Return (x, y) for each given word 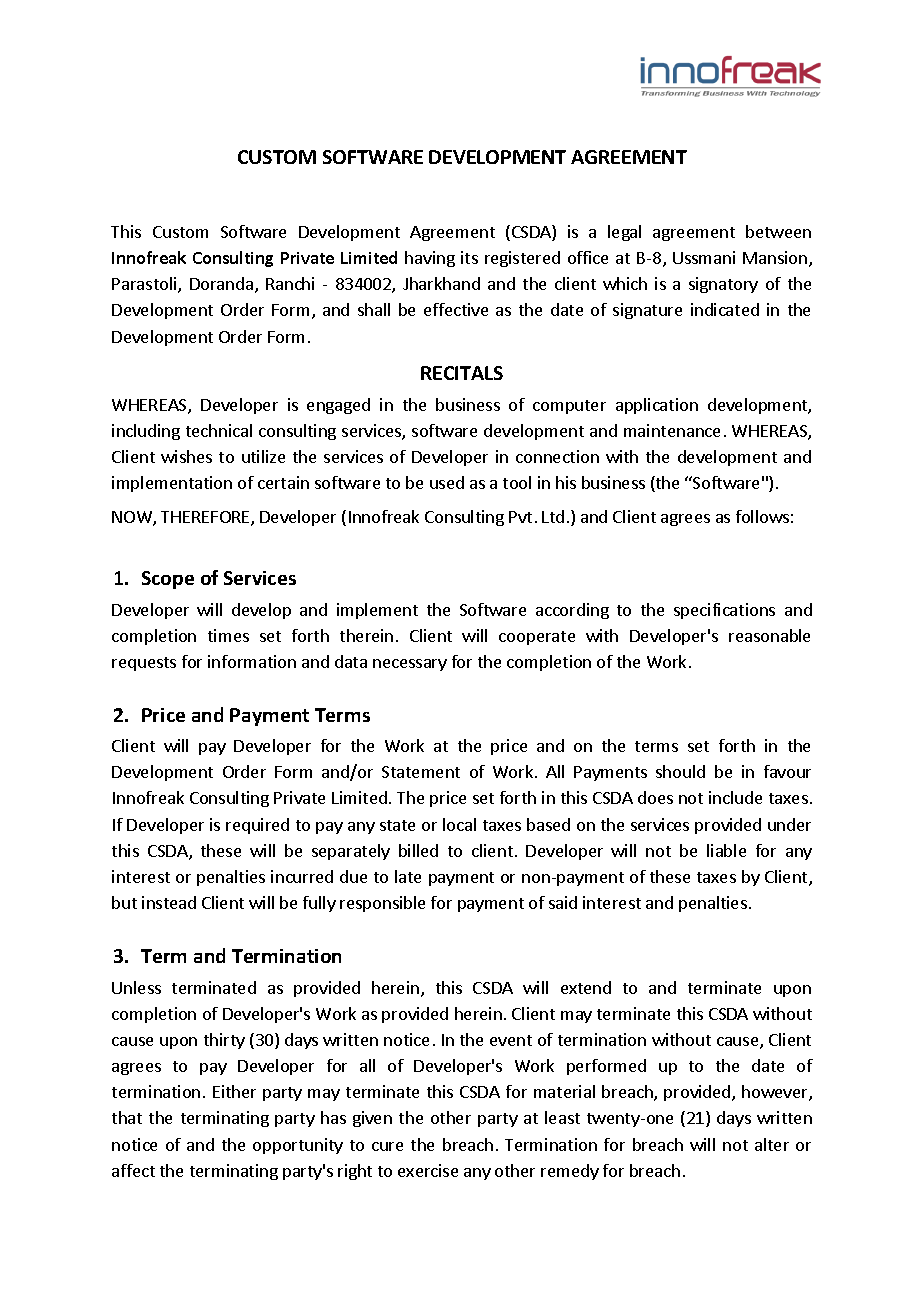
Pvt (520, 517)
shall (374, 309)
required (257, 826)
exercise (428, 1170)
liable (726, 850)
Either (234, 1091)
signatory (723, 285)
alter (772, 1144)
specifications (724, 611)
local (459, 824)
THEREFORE (206, 518)
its (469, 257)
